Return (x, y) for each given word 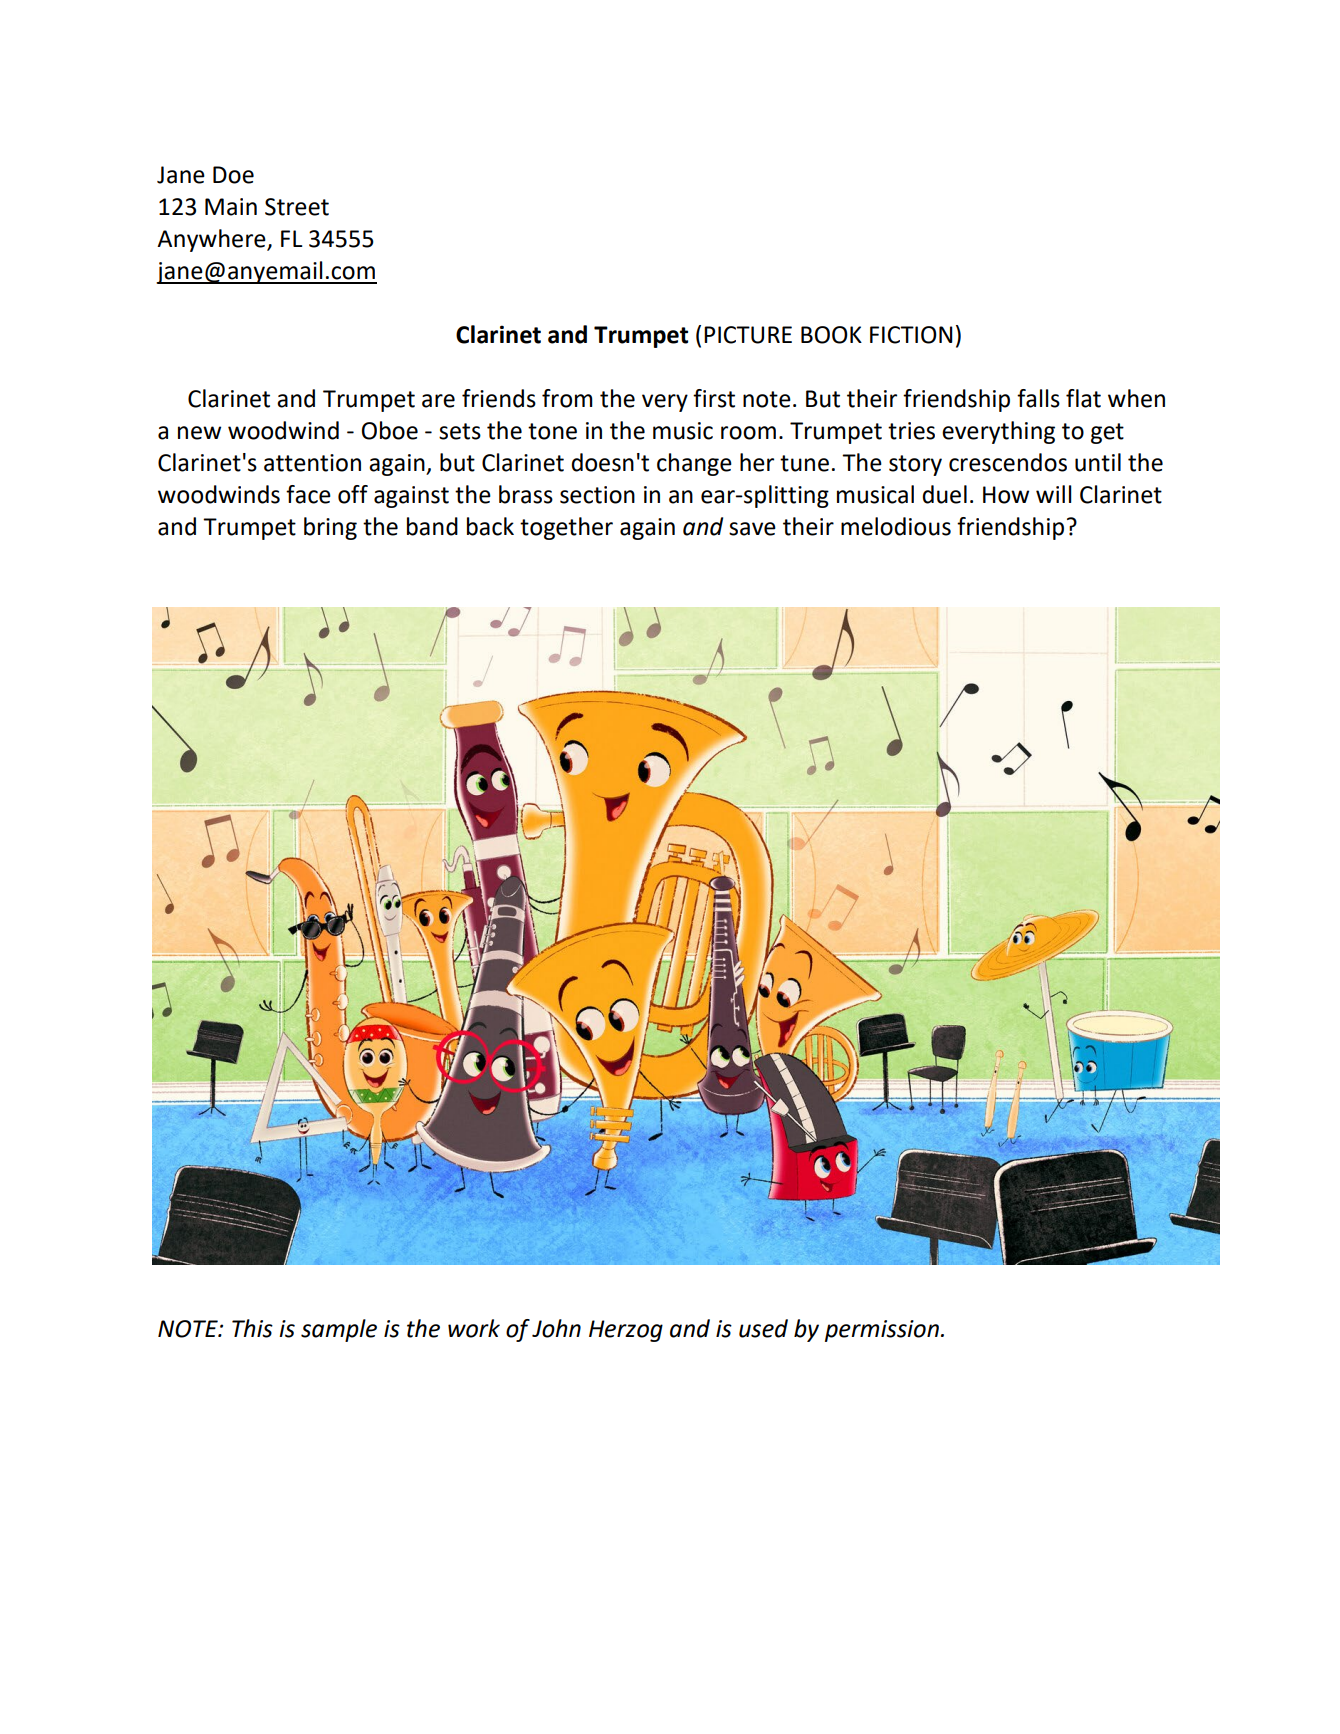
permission (882, 1331)
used (763, 1328)
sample (339, 1330)
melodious (896, 526)
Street (297, 207)
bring (330, 528)
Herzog (626, 1331)
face (308, 494)
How (1006, 495)
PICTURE (748, 335)
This (252, 1328)
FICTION (911, 335)
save (752, 529)
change (694, 464)
